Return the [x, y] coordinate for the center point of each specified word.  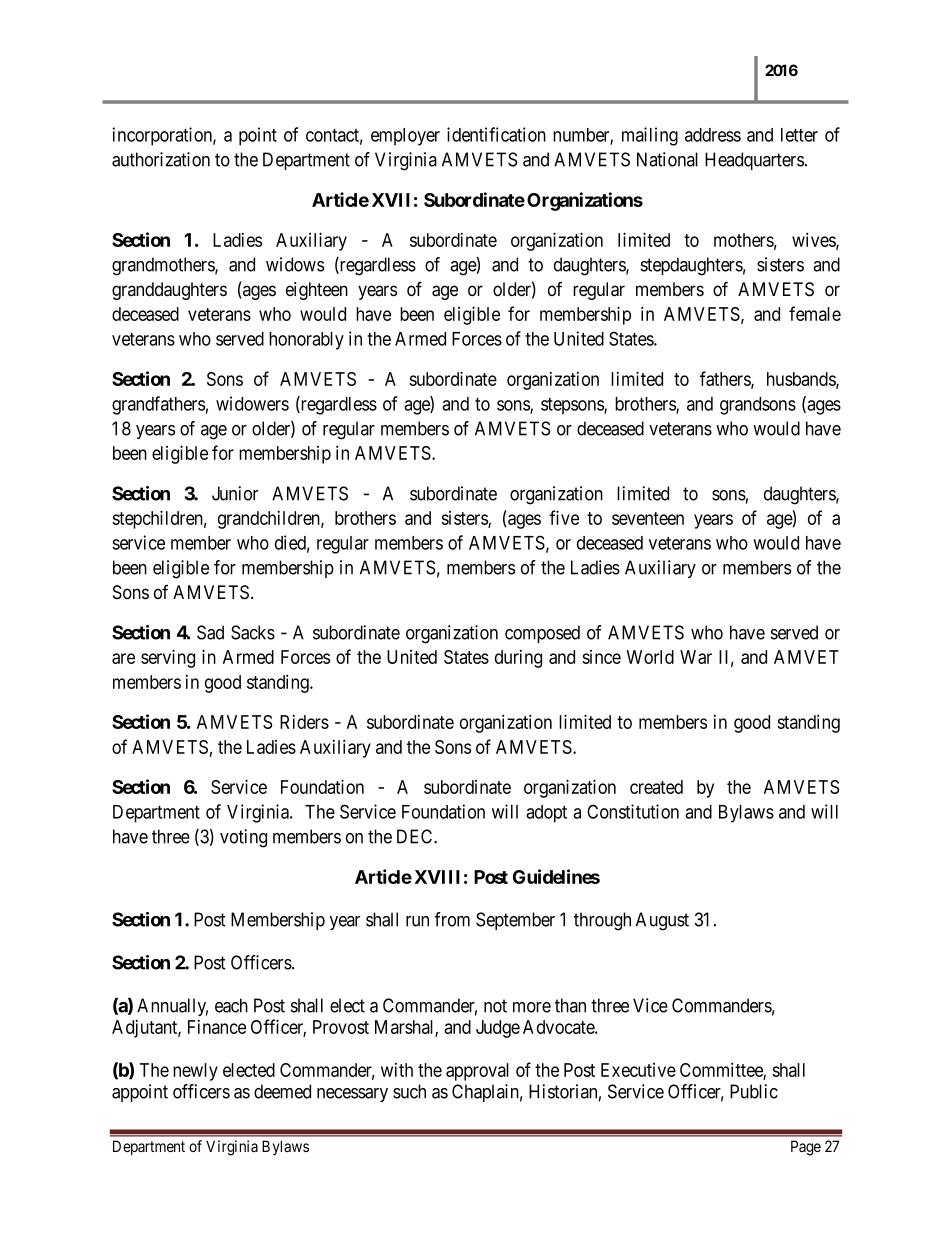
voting [243, 838]
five [564, 517]
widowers [252, 403]
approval [477, 1072]
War [696, 657]
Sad [210, 632]
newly [195, 1072]
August [662, 921]
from [452, 919]
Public [754, 1091]
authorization [161, 159]
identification [496, 134]
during [518, 659]
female [815, 313]
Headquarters [754, 161]
